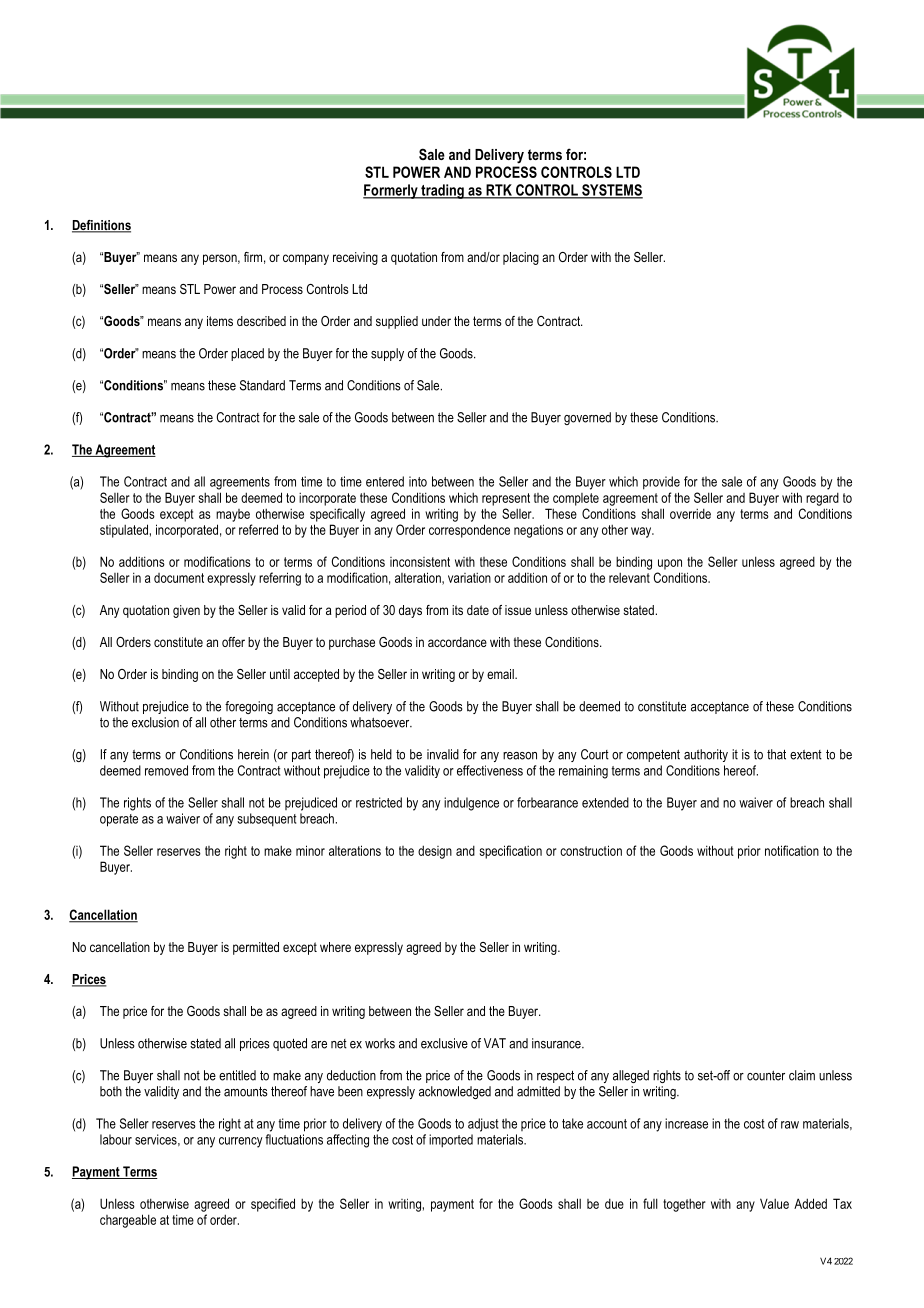 This document has width=924, height=1308. Describe the element at coordinates (128, 1221) in the document. I see `chargeable` at that location.
